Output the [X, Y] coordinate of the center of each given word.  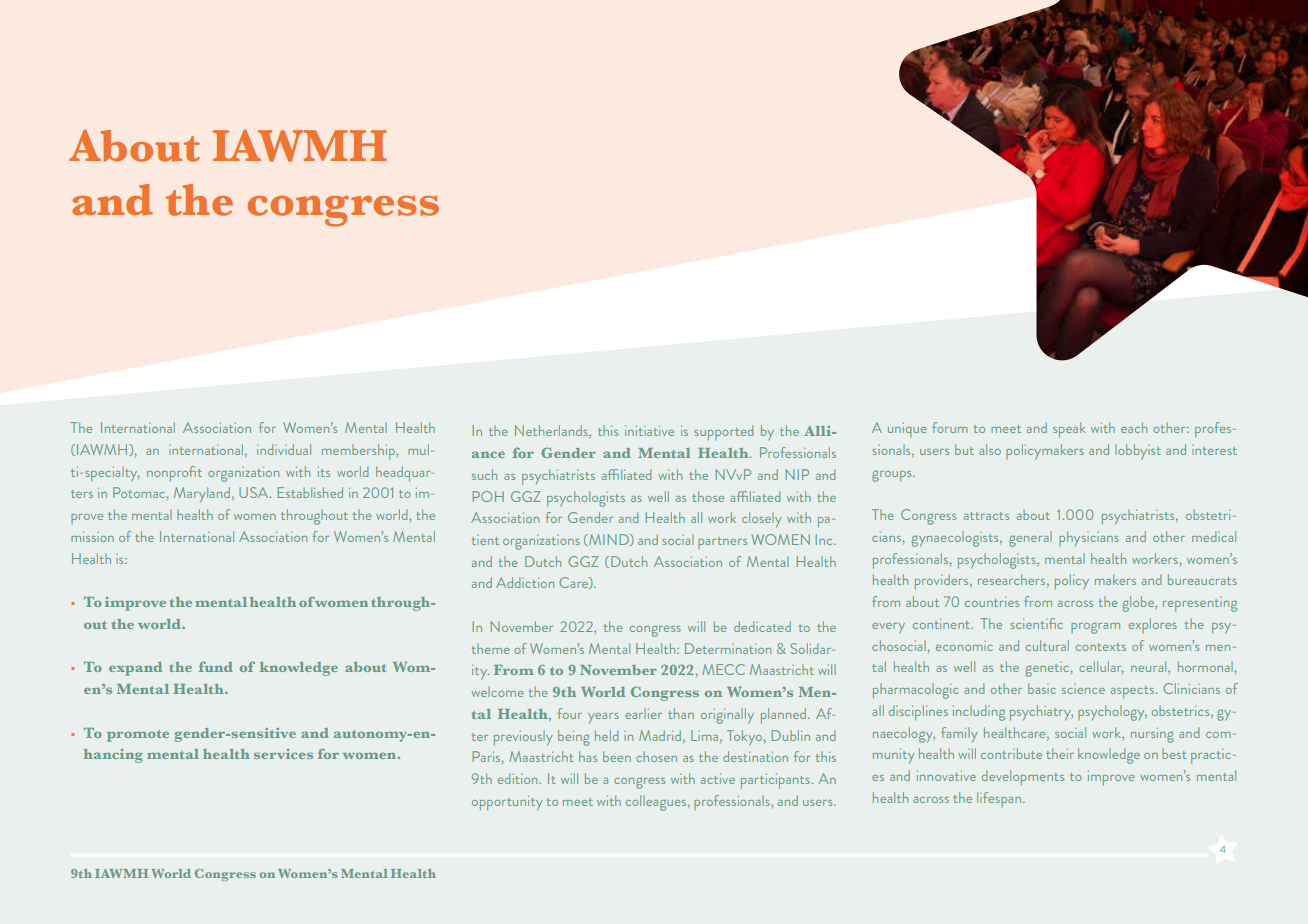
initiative [649, 431]
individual [284, 449]
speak [1069, 430]
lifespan [999, 799]
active [718, 779]
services [283, 754]
